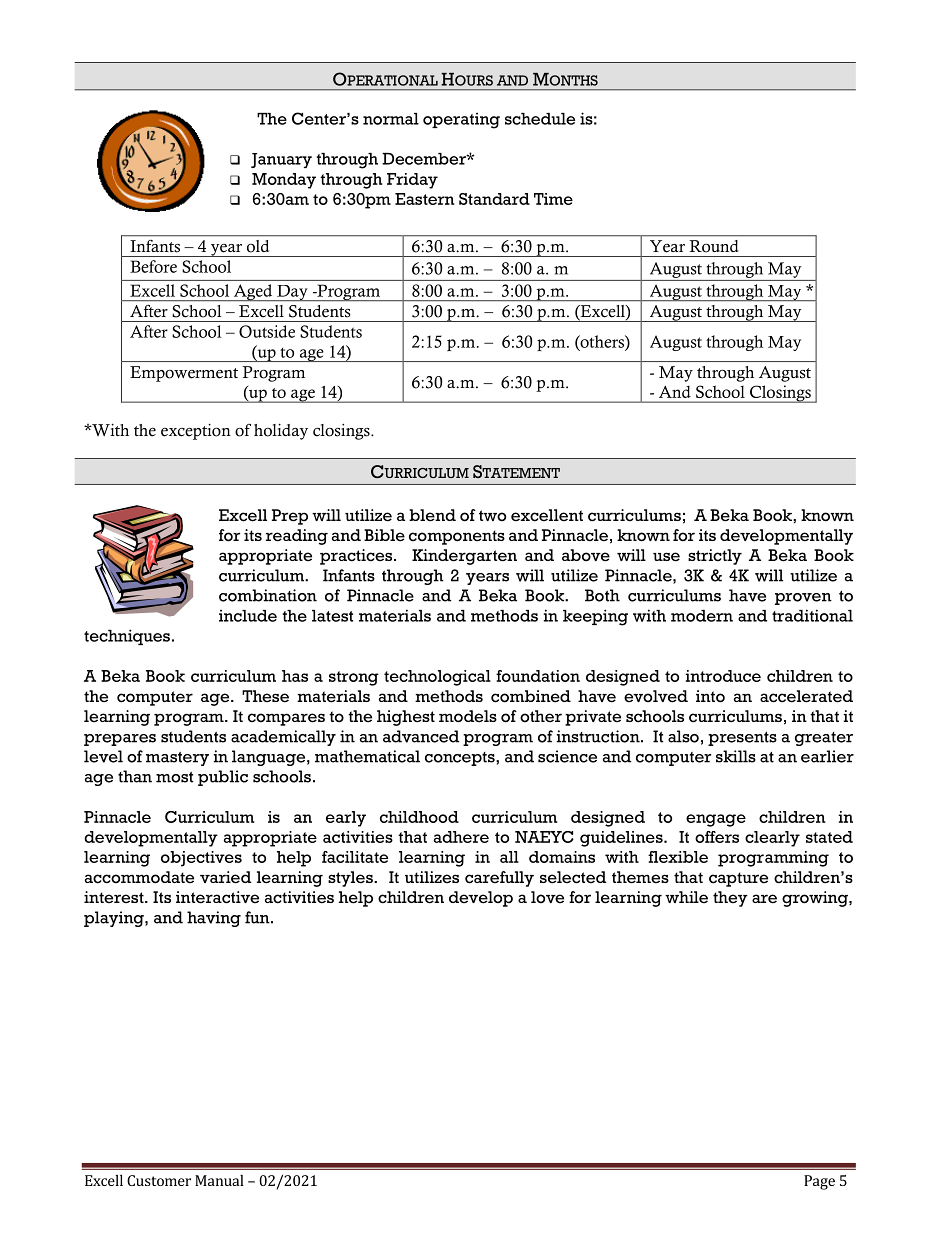 The width and height of the screenshot is (952, 1233). What do you see at coordinates (437, 678) in the screenshot?
I see `technological` at bounding box center [437, 678].
